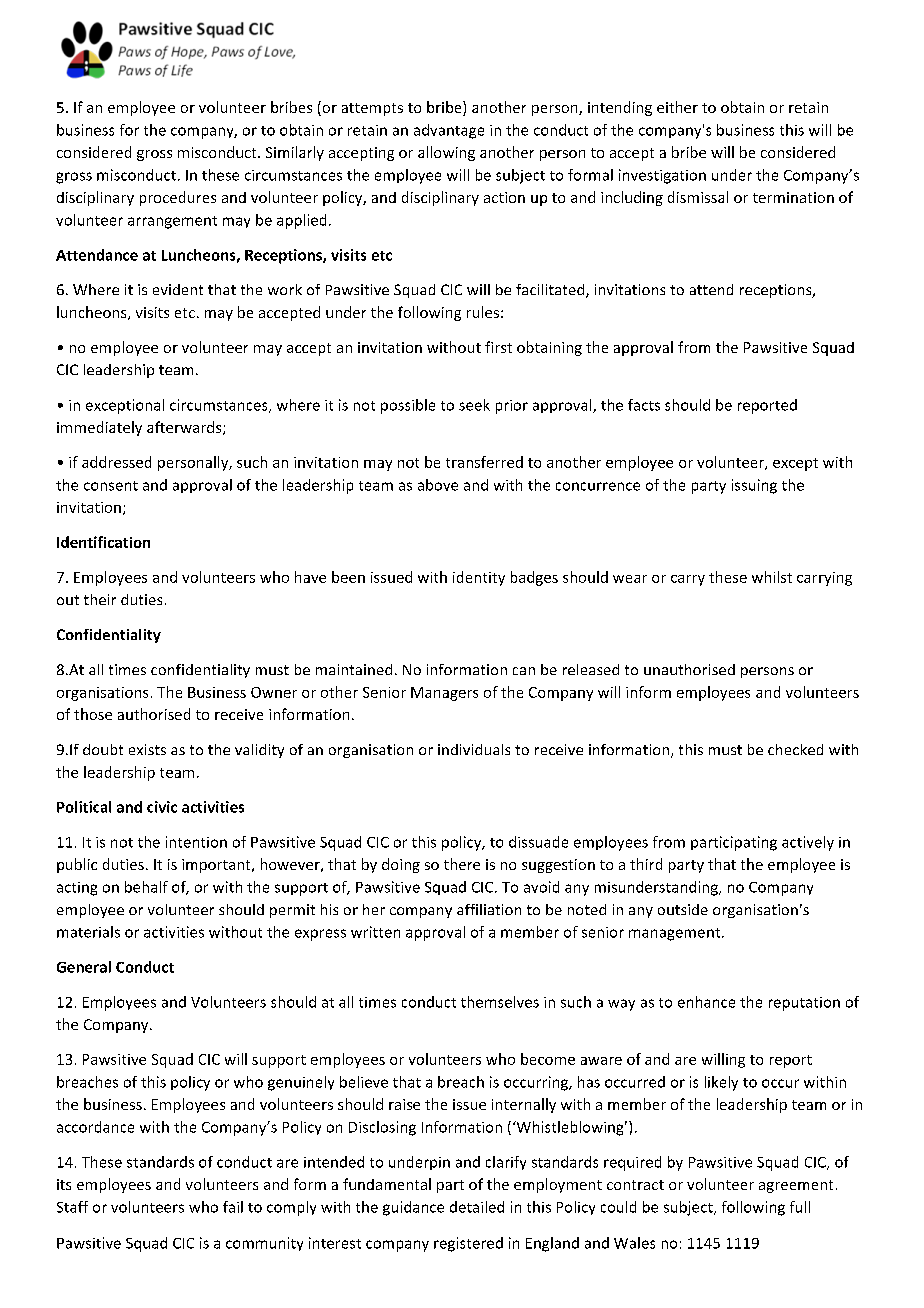  What do you see at coordinates (795, 749) in the document?
I see `checked` at bounding box center [795, 749].
